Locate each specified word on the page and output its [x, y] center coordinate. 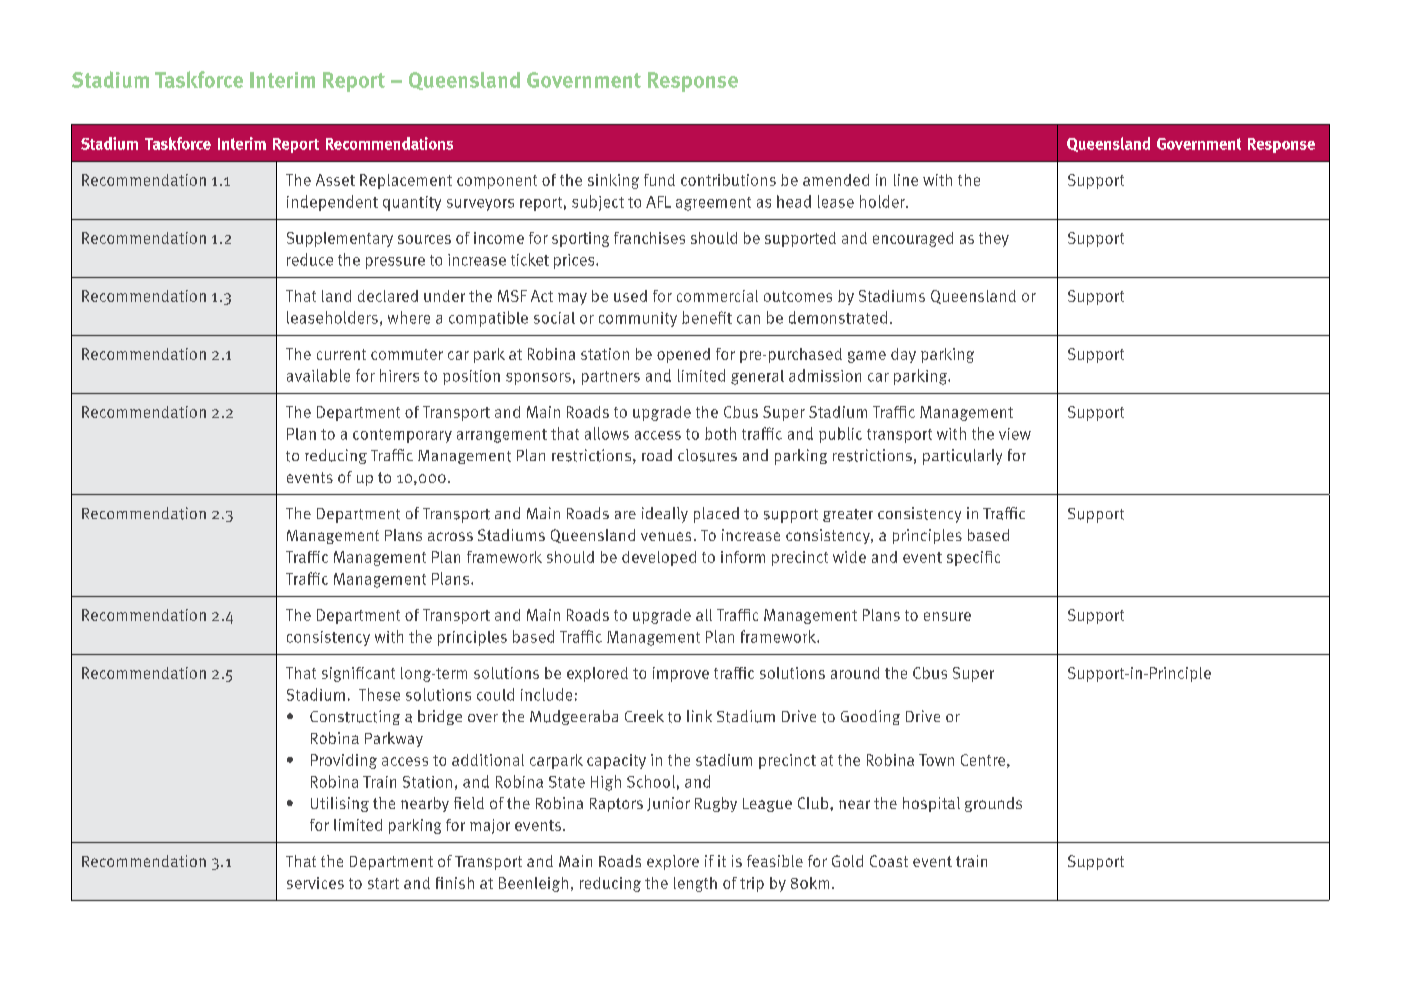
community [638, 319]
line [906, 180]
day [903, 355]
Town [936, 760]
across [450, 536]
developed [659, 558]
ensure [947, 616]
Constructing [355, 717]
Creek [644, 716]
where [409, 317]
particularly [962, 457]
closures [707, 455]
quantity [412, 203]
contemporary [402, 436]
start [383, 883]
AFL [658, 202]
